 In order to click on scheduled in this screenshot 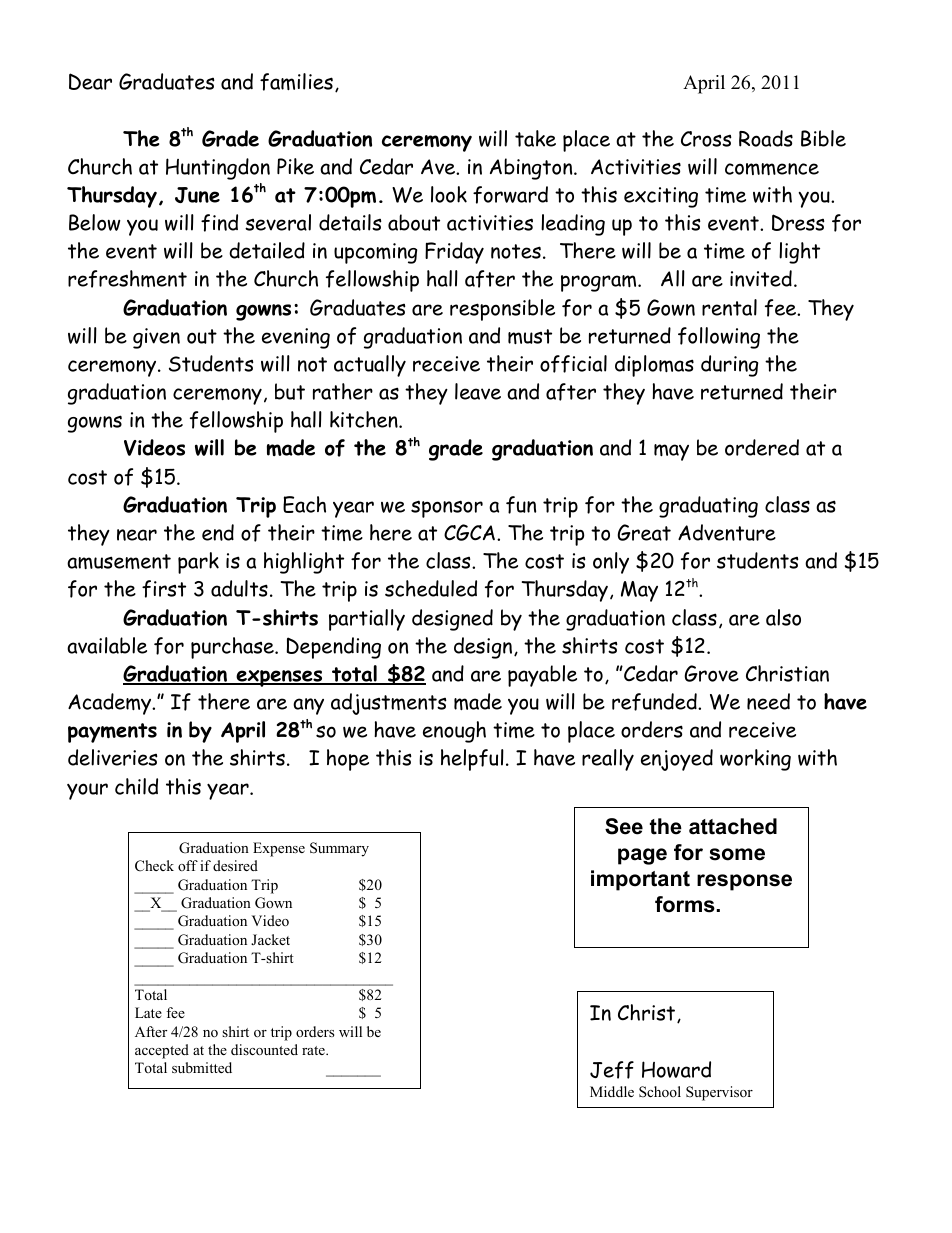, I will do `click(431, 588)`.
